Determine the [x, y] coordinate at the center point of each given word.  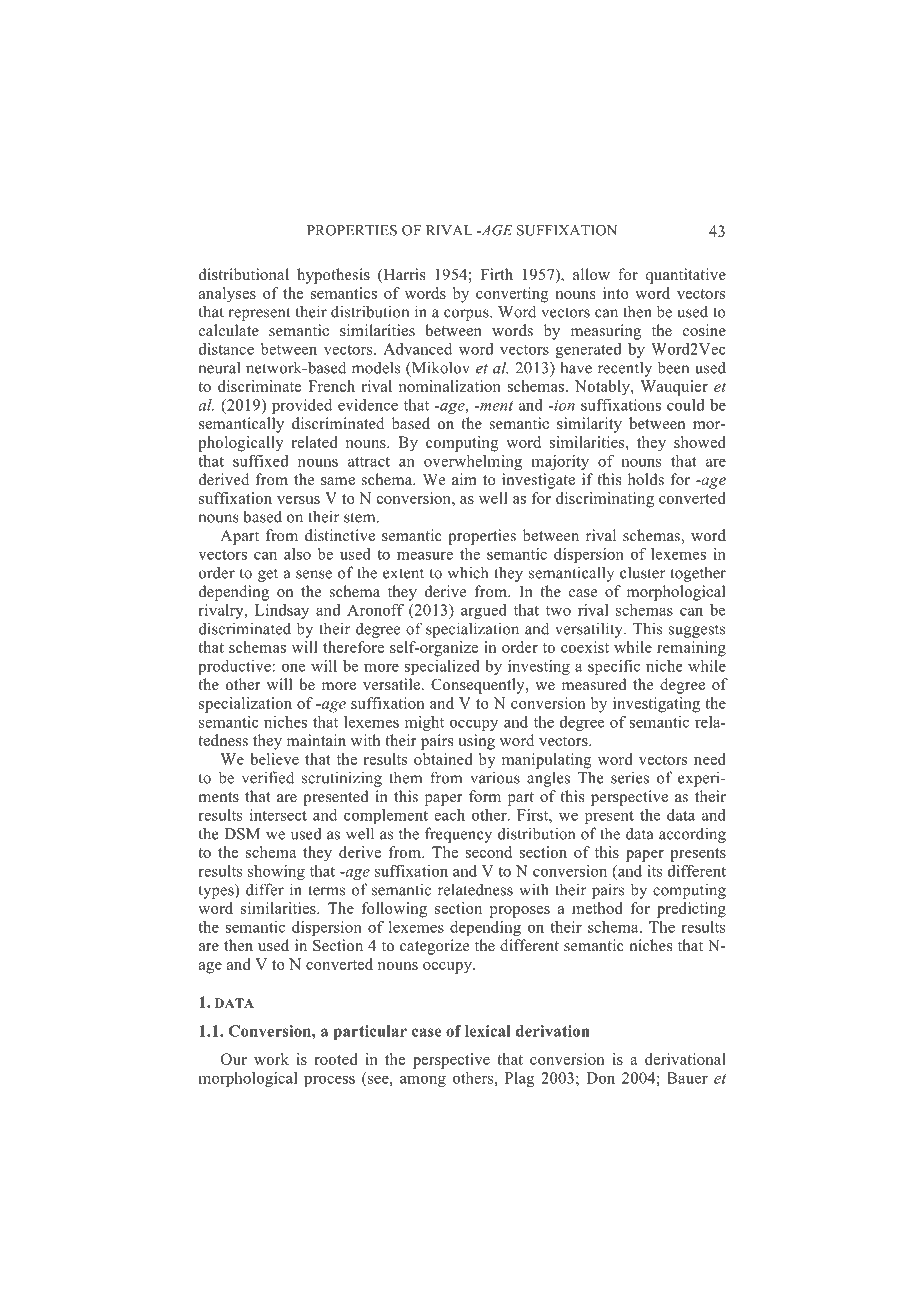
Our [234, 1059]
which [468, 572]
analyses [227, 295]
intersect [278, 815]
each [449, 815]
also [297, 554]
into [616, 293]
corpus [467, 315]
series [630, 777]
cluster [642, 572]
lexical [488, 1031]
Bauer [687, 1078]
